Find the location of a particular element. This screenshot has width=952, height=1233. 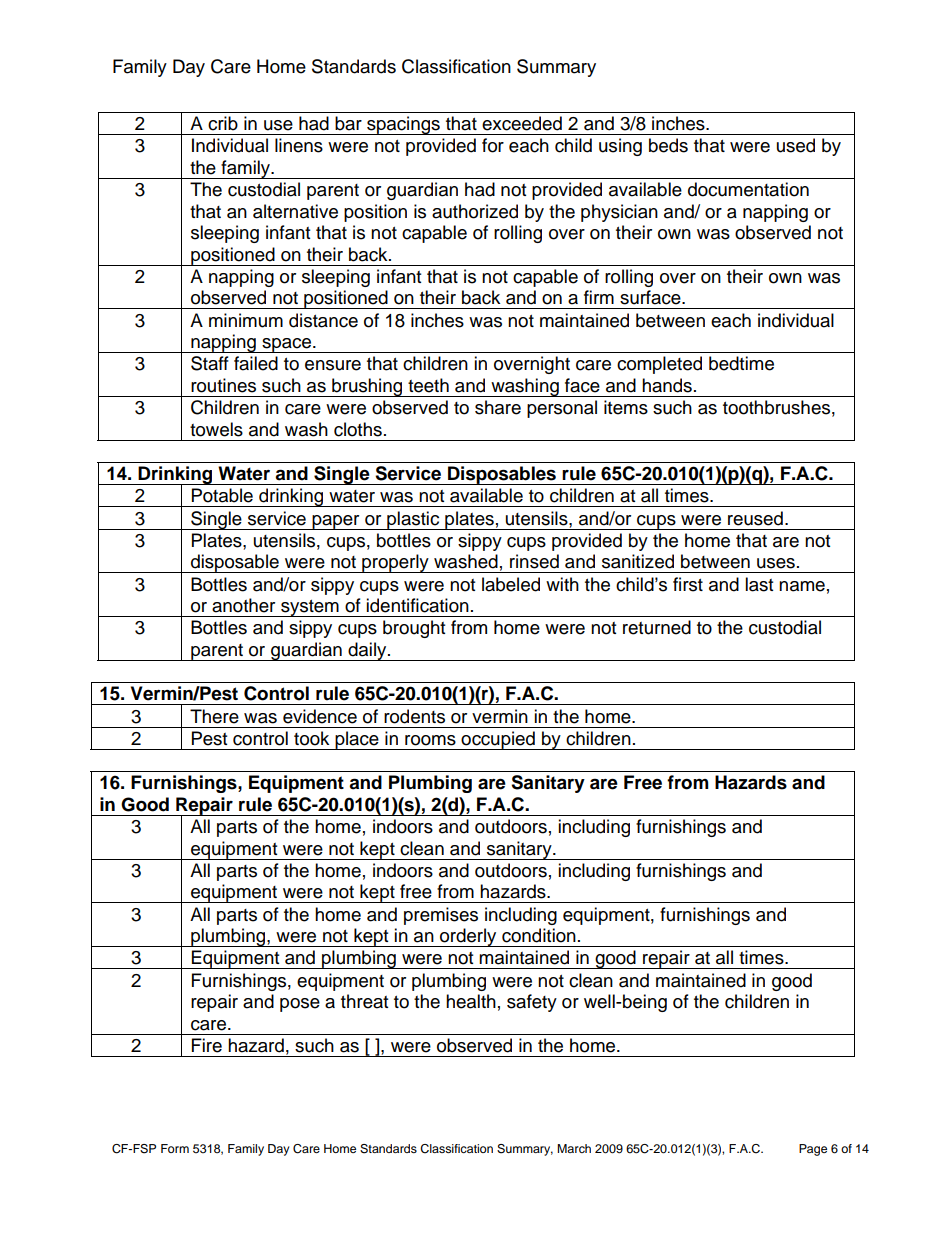

pose is located at coordinates (300, 1005).
